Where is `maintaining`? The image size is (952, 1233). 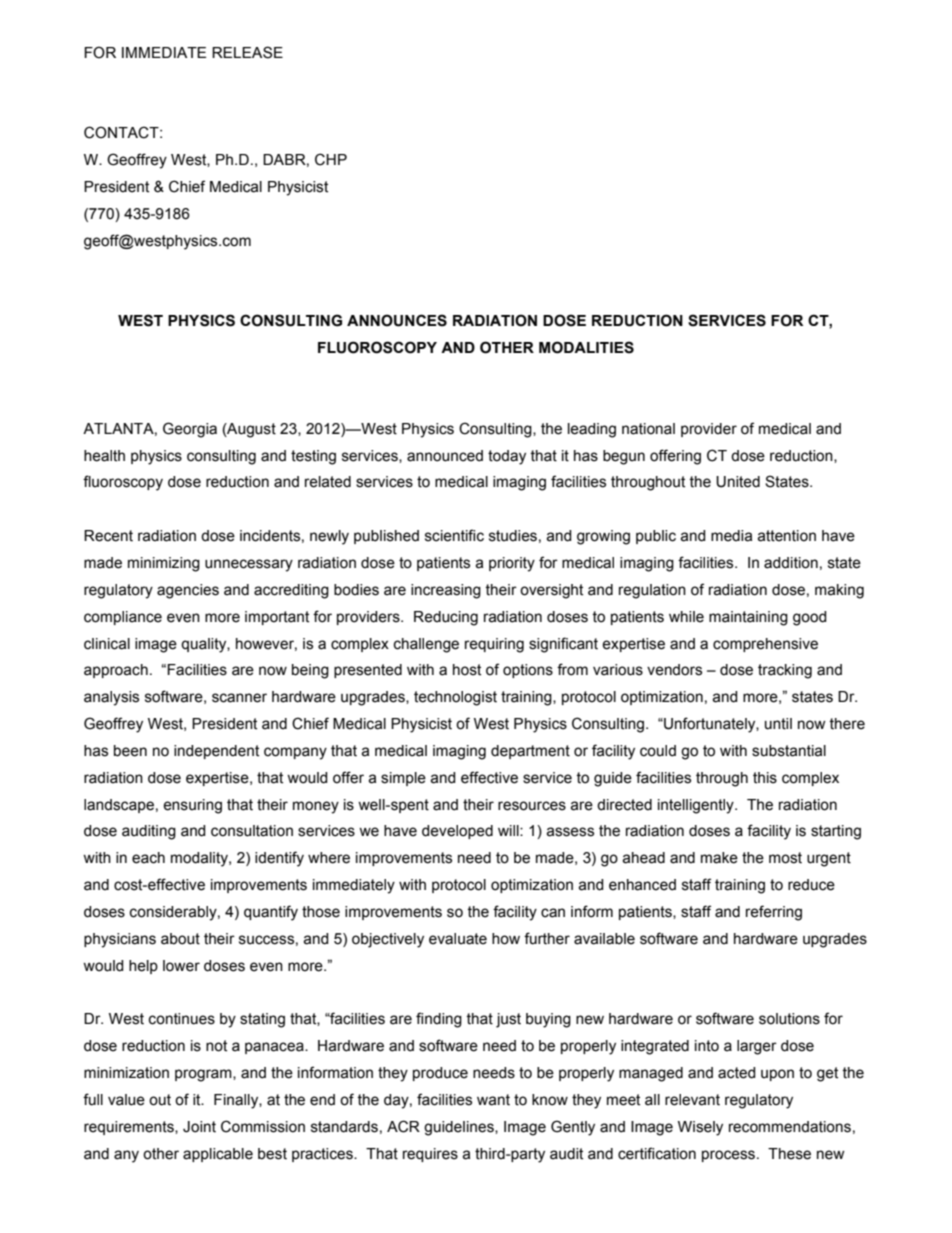 maintaining is located at coordinates (748, 618).
